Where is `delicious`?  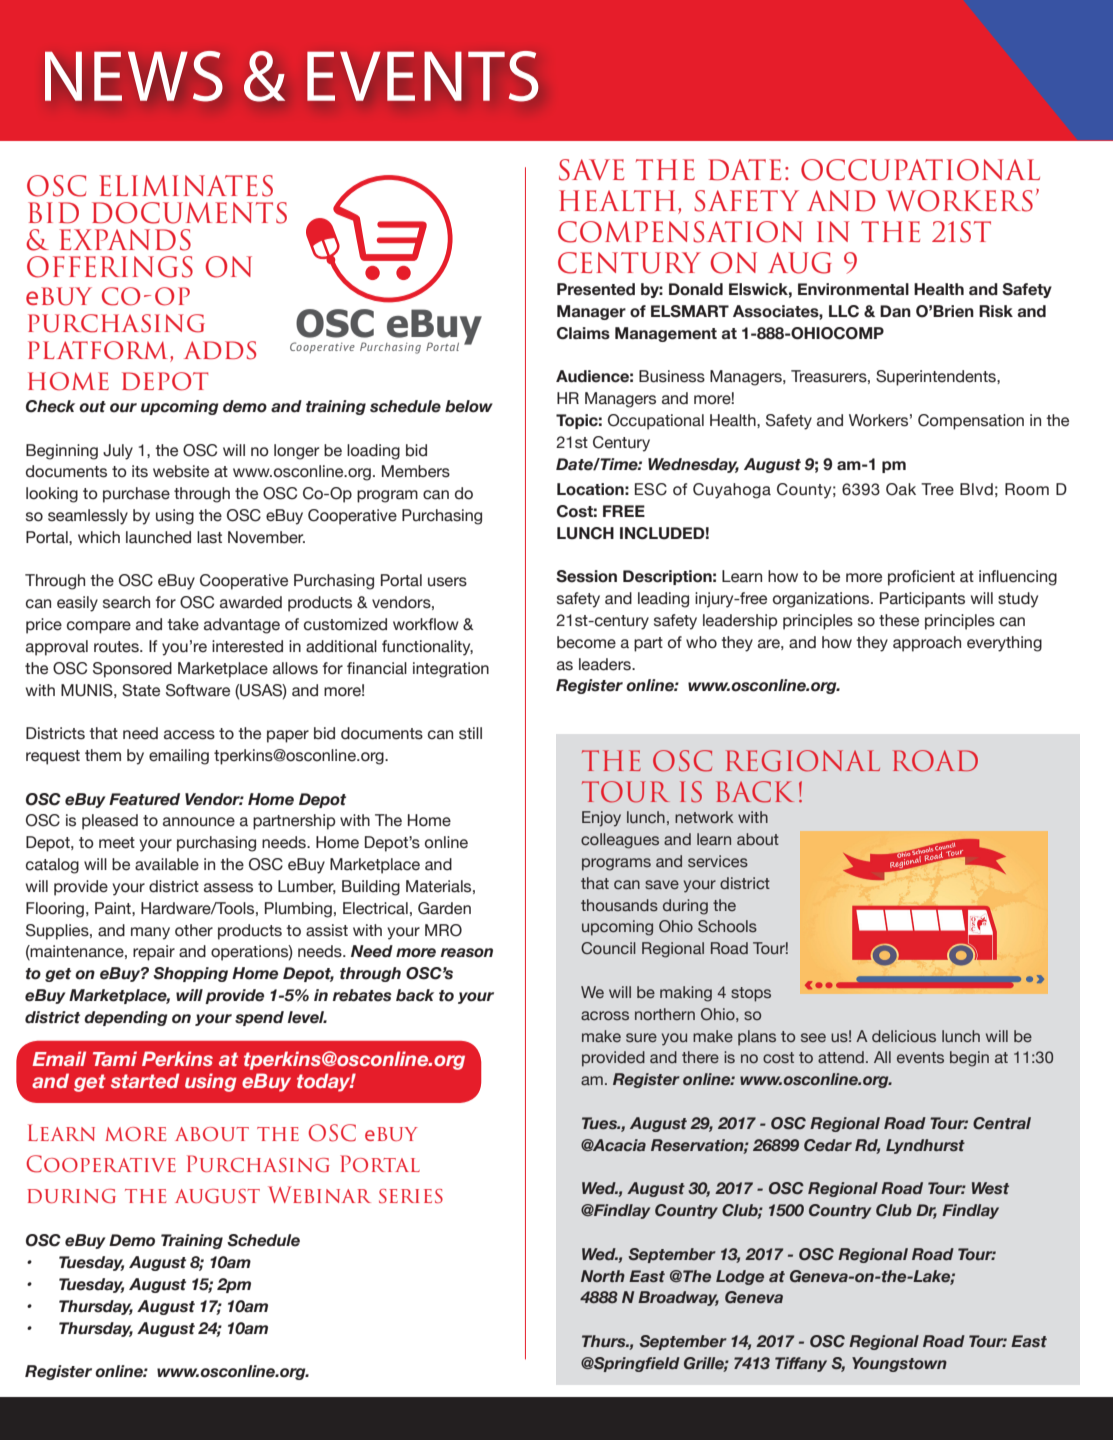 delicious is located at coordinates (904, 1036).
